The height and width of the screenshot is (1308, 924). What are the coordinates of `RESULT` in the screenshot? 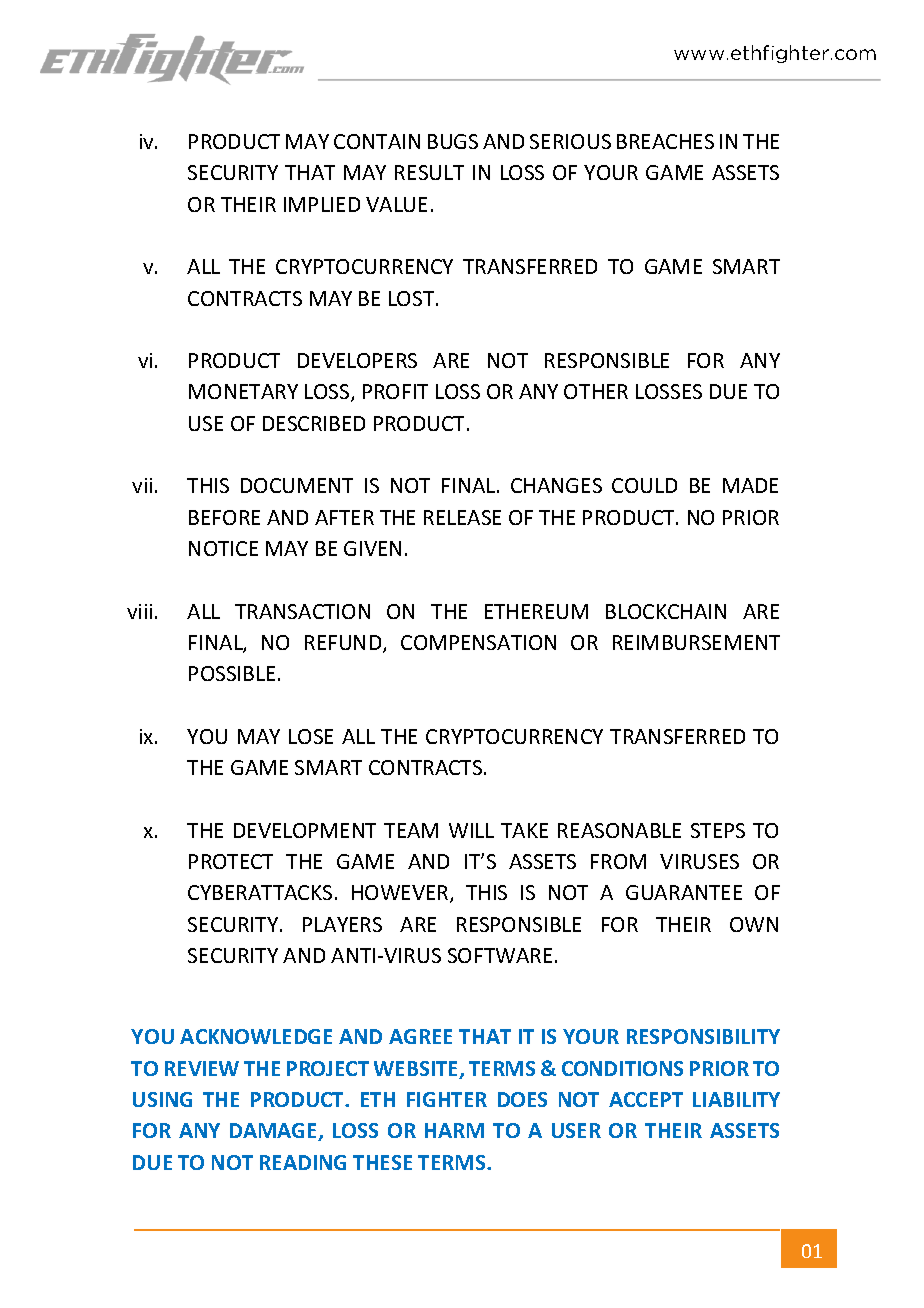 It's located at (429, 172).
